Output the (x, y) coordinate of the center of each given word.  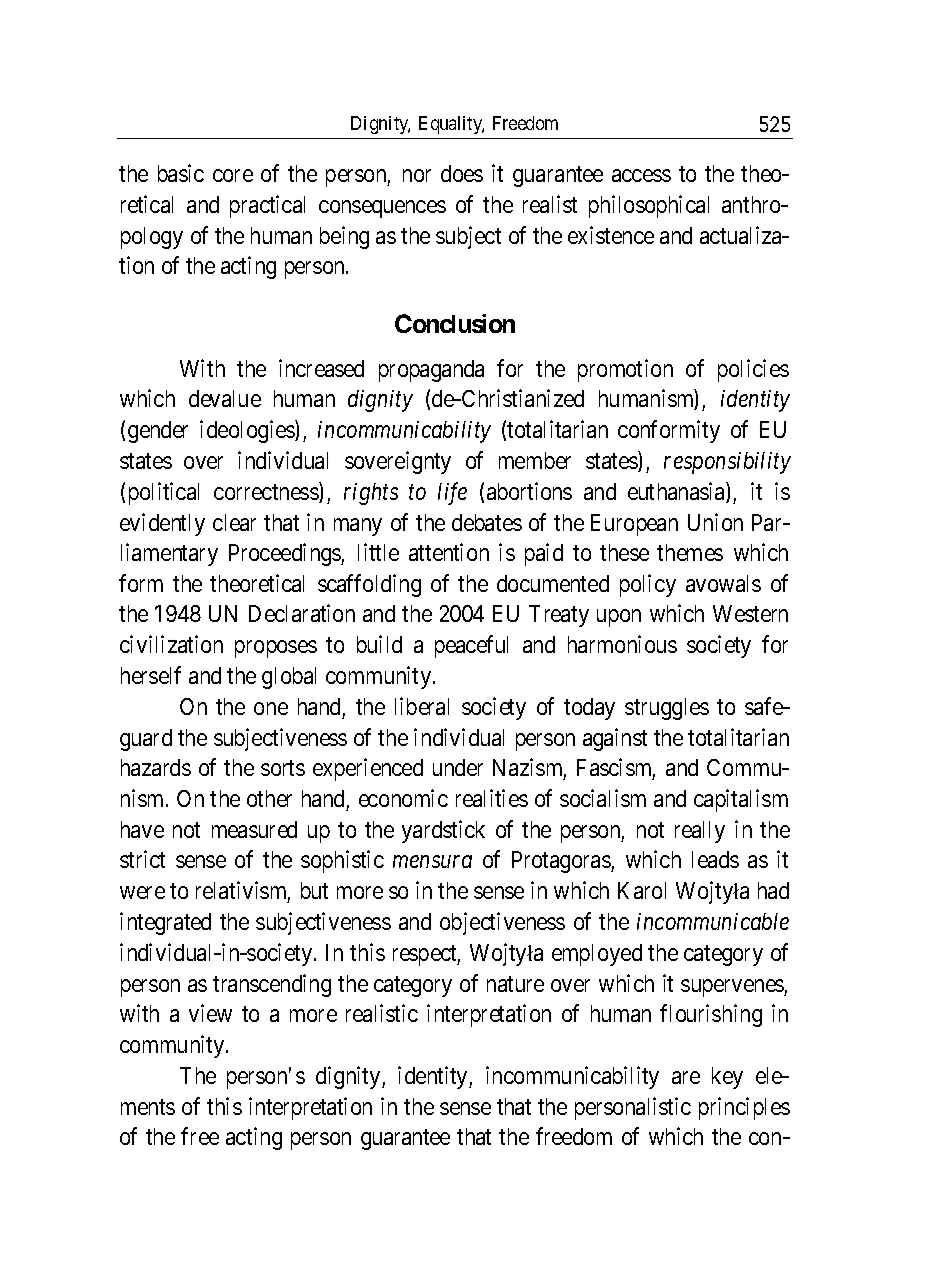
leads (715, 859)
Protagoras (562, 862)
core (233, 175)
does (462, 173)
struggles (667, 709)
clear (234, 522)
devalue (225, 398)
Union (715, 522)
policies (753, 370)
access (641, 175)
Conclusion (455, 323)
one (271, 708)
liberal (422, 706)
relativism (243, 892)
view (210, 1013)
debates (487, 522)
